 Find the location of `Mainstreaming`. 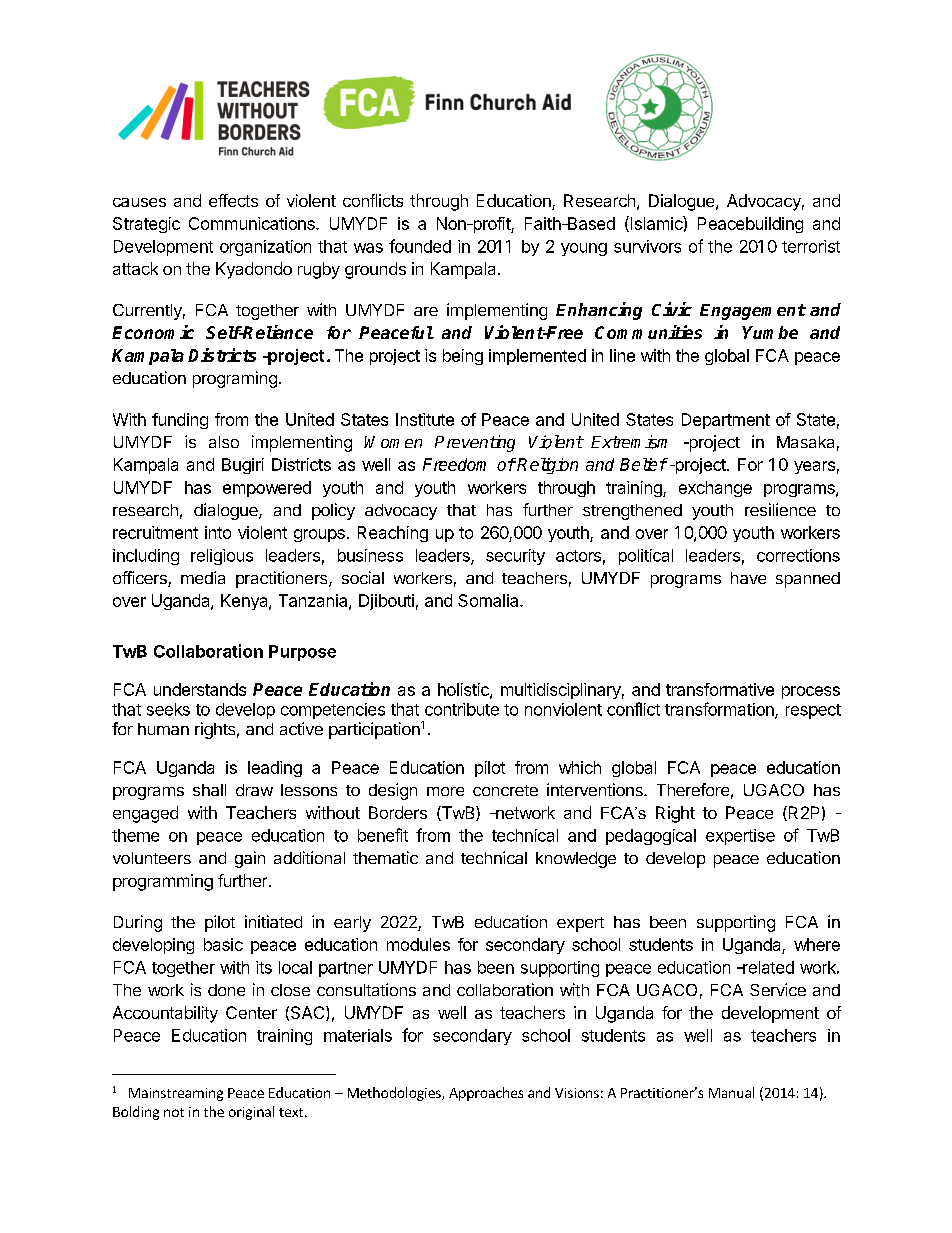

Mainstreaming is located at coordinates (176, 1094).
